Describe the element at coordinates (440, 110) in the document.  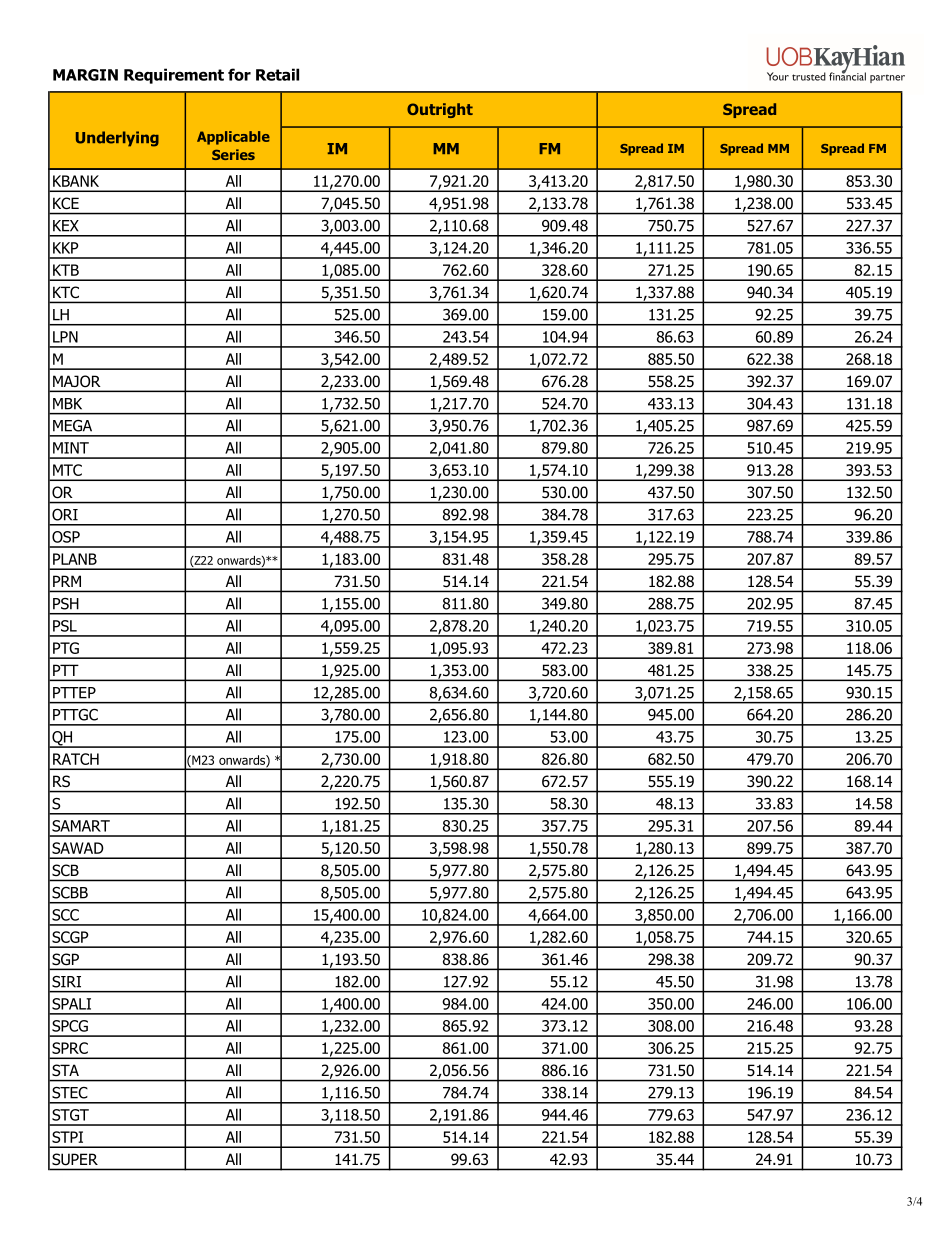
I see `Outright` at that location.
